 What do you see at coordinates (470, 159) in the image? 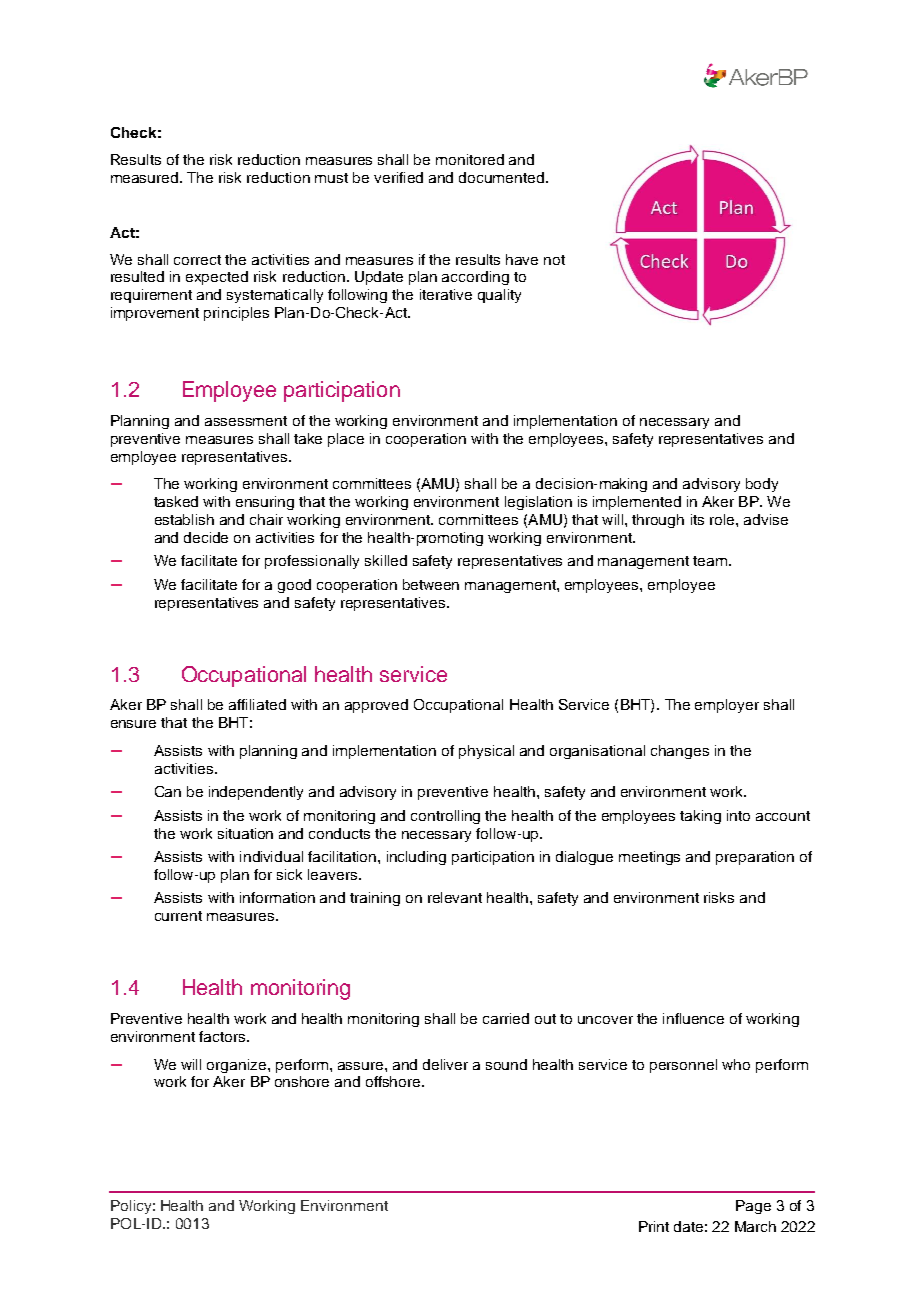
I see `monitored` at bounding box center [470, 159].
